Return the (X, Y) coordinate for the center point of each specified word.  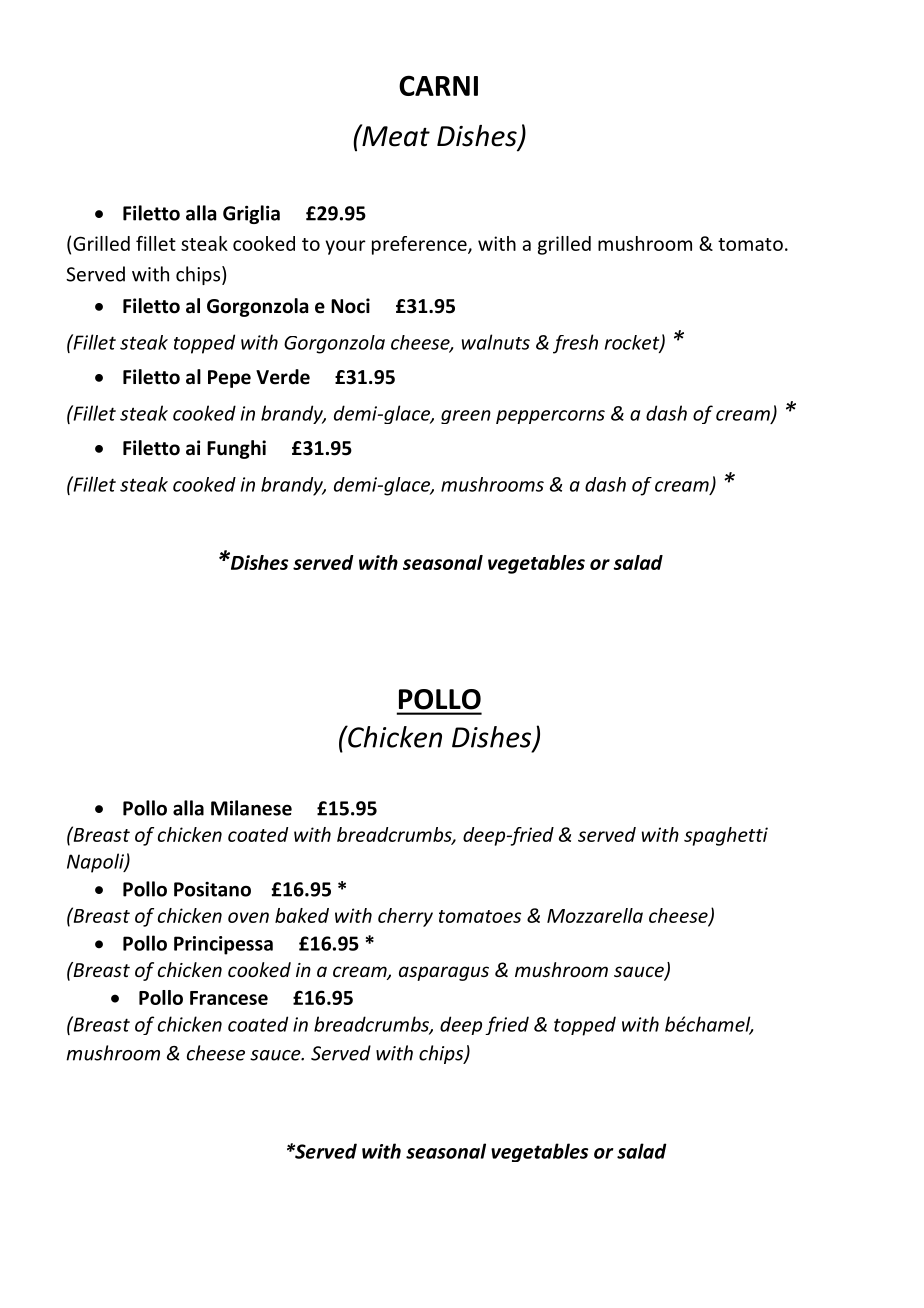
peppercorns (550, 417)
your (345, 247)
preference (420, 245)
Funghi (236, 449)
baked (302, 915)
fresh (575, 344)
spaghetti (726, 836)
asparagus (444, 973)
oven (248, 917)
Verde (283, 377)
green (466, 417)
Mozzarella (595, 915)
